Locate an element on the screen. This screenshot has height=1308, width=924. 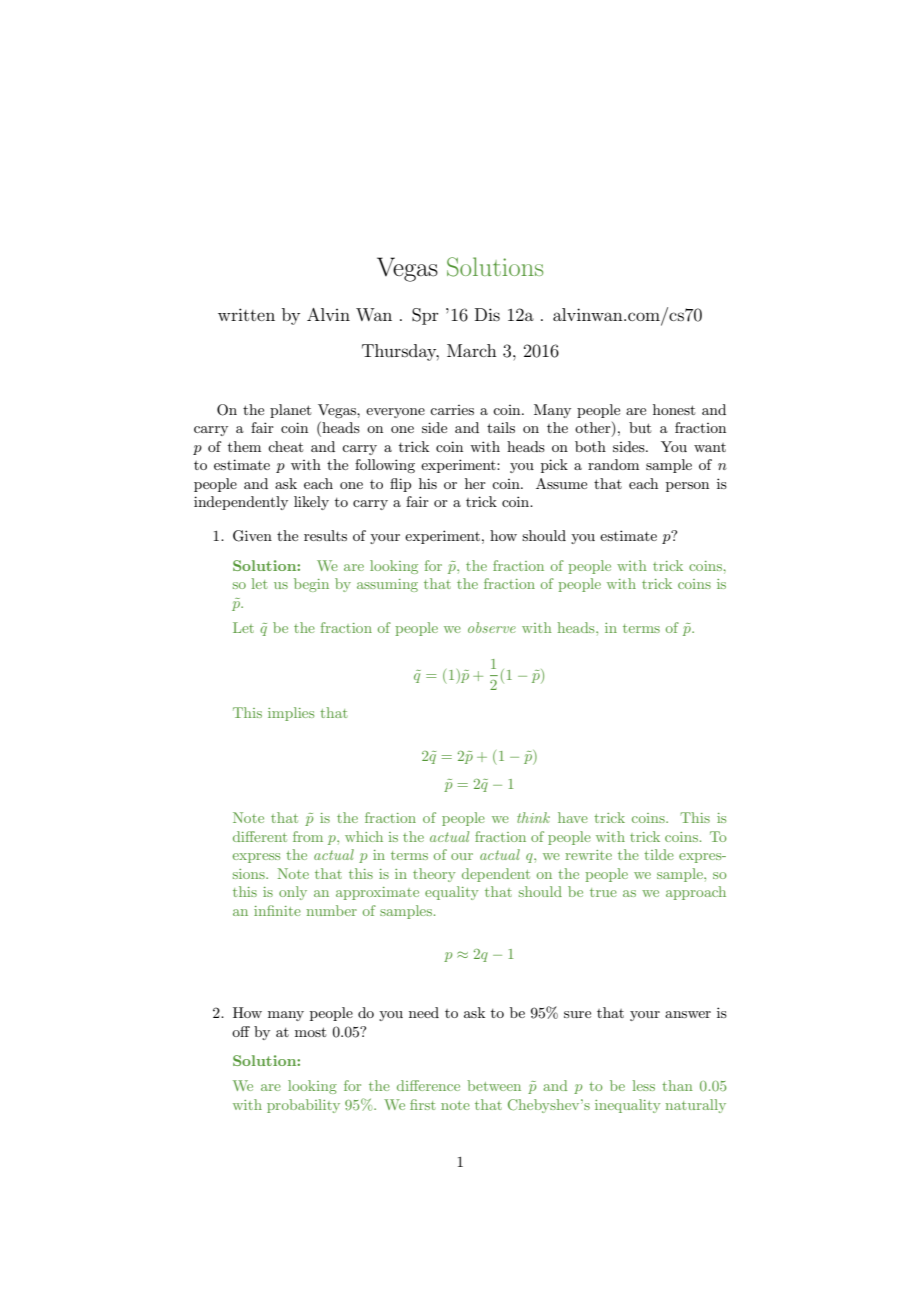
less is located at coordinates (644, 1085).
